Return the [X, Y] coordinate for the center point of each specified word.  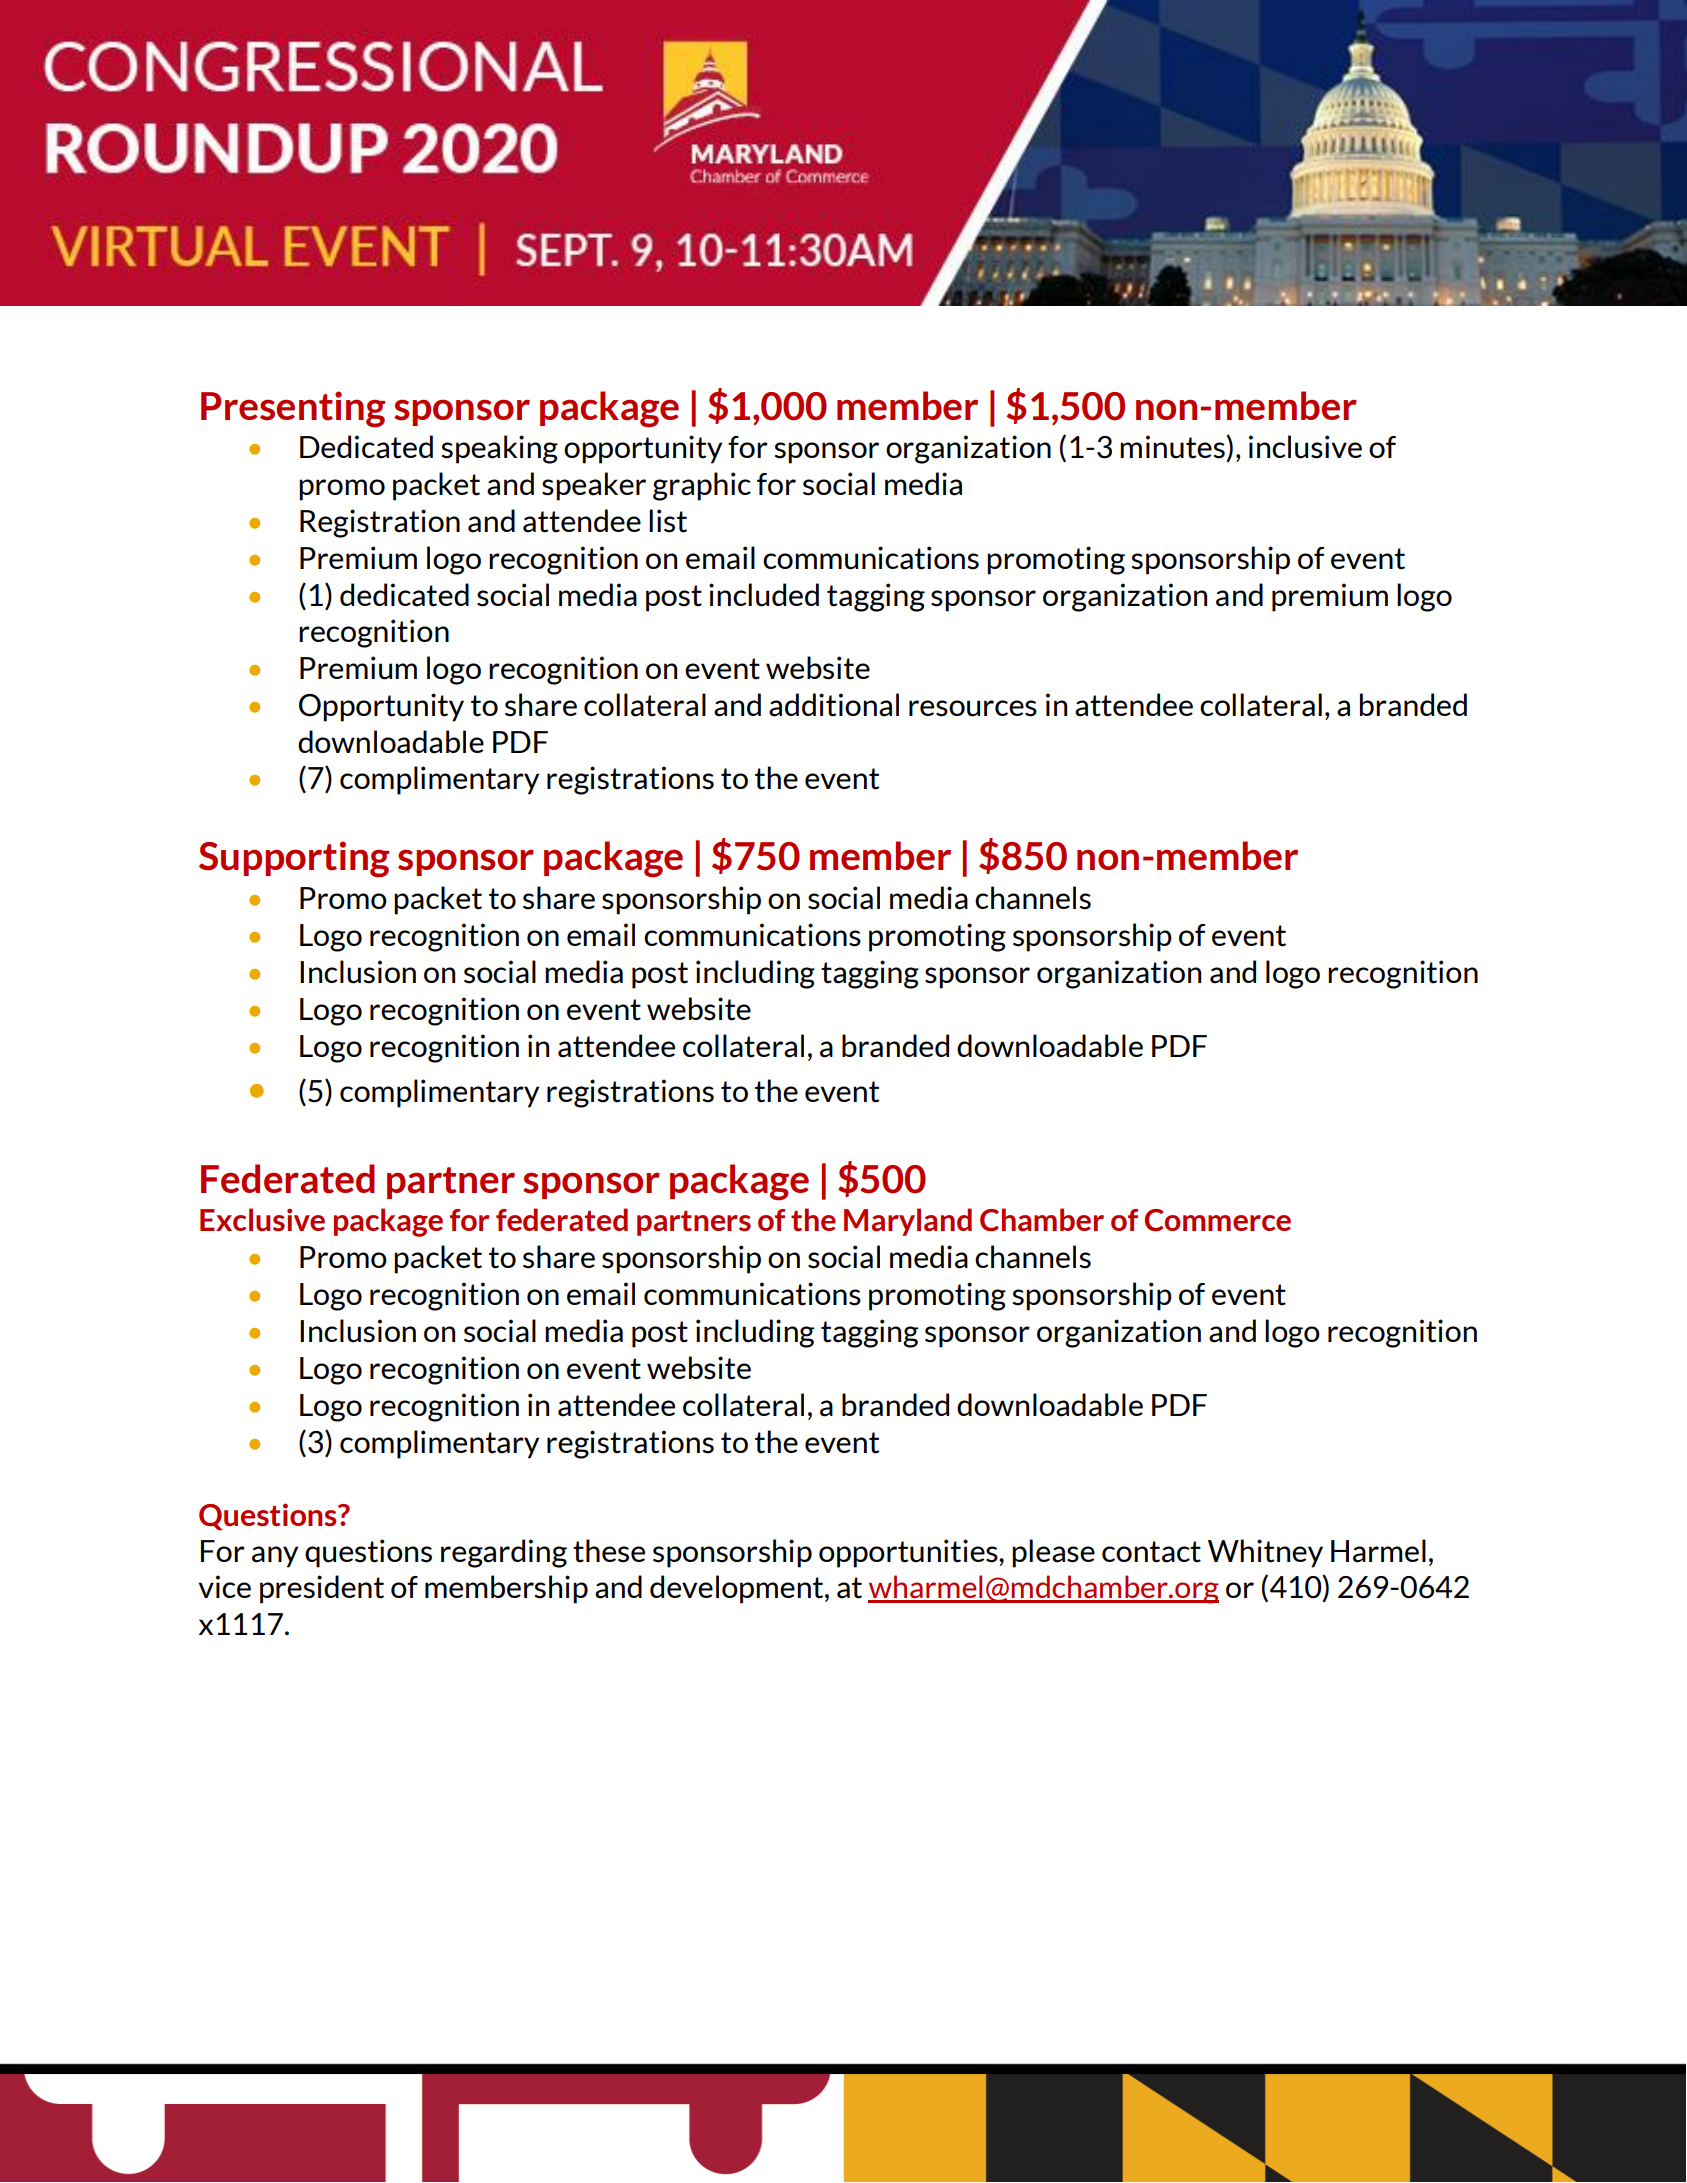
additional [834, 705]
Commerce [1218, 1220]
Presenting [293, 409]
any [275, 1557]
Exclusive [262, 1219]
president [322, 1589]
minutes [1173, 447]
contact [1151, 1552]
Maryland [908, 1222]
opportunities [909, 1553]
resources [973, 708]
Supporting [294, 859]
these [609, 1551]
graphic [702, 486]
